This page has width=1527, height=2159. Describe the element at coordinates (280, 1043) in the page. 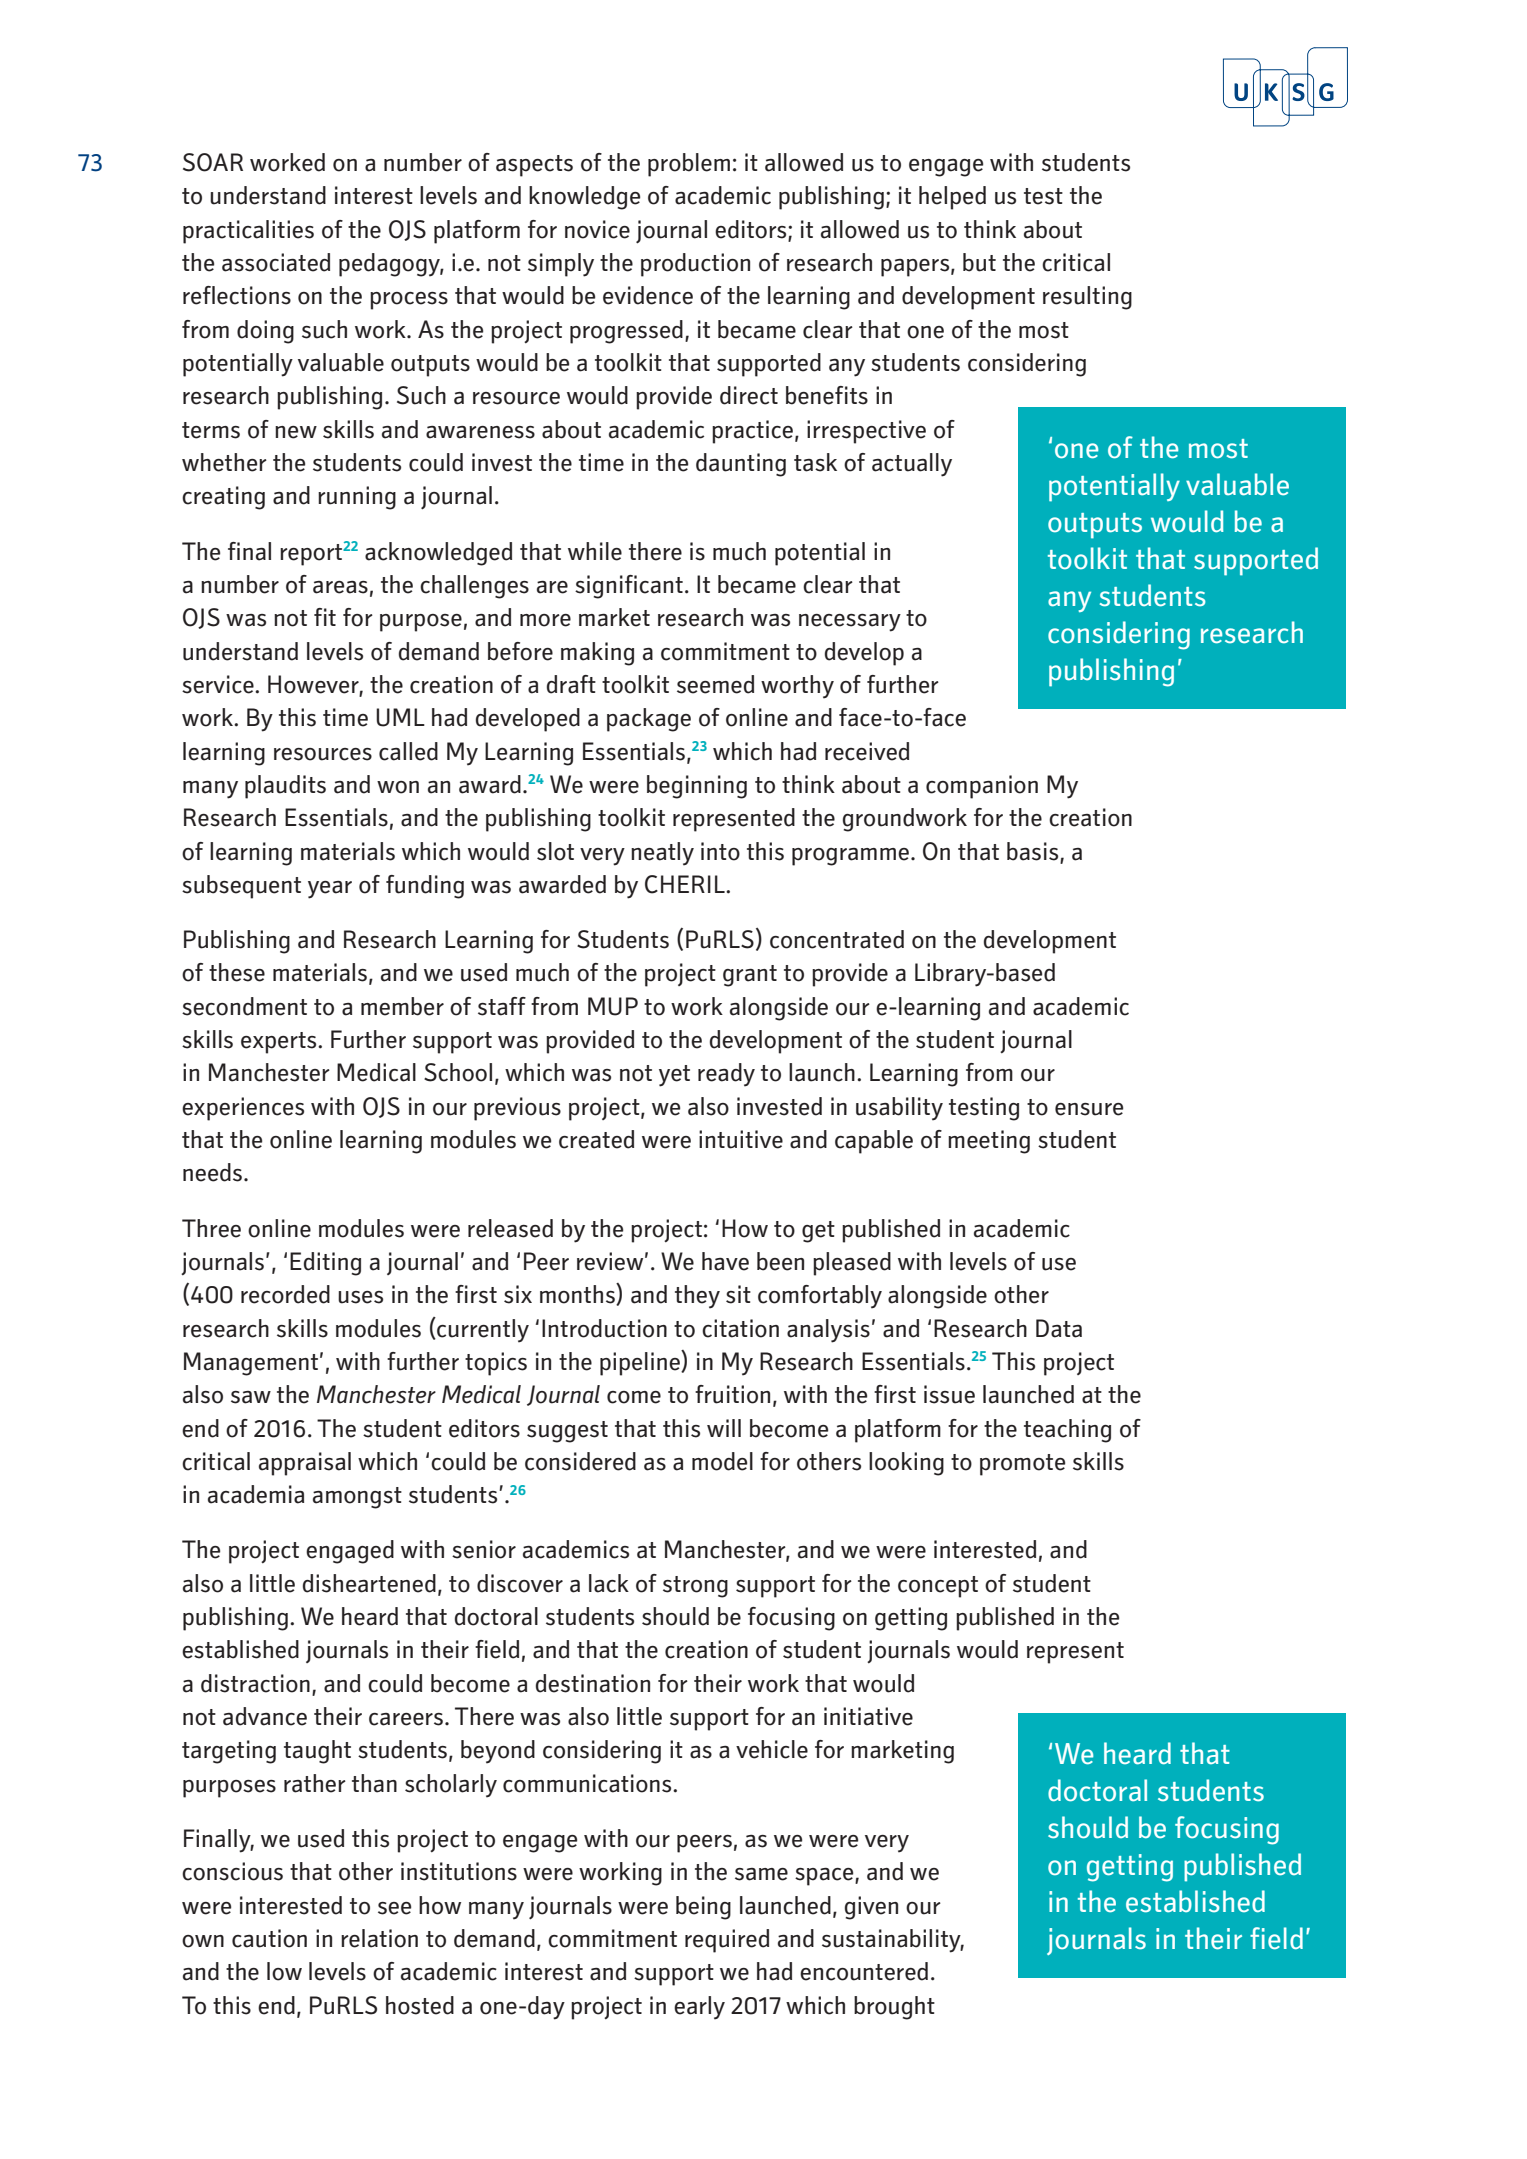

I see `experts` at that location.
